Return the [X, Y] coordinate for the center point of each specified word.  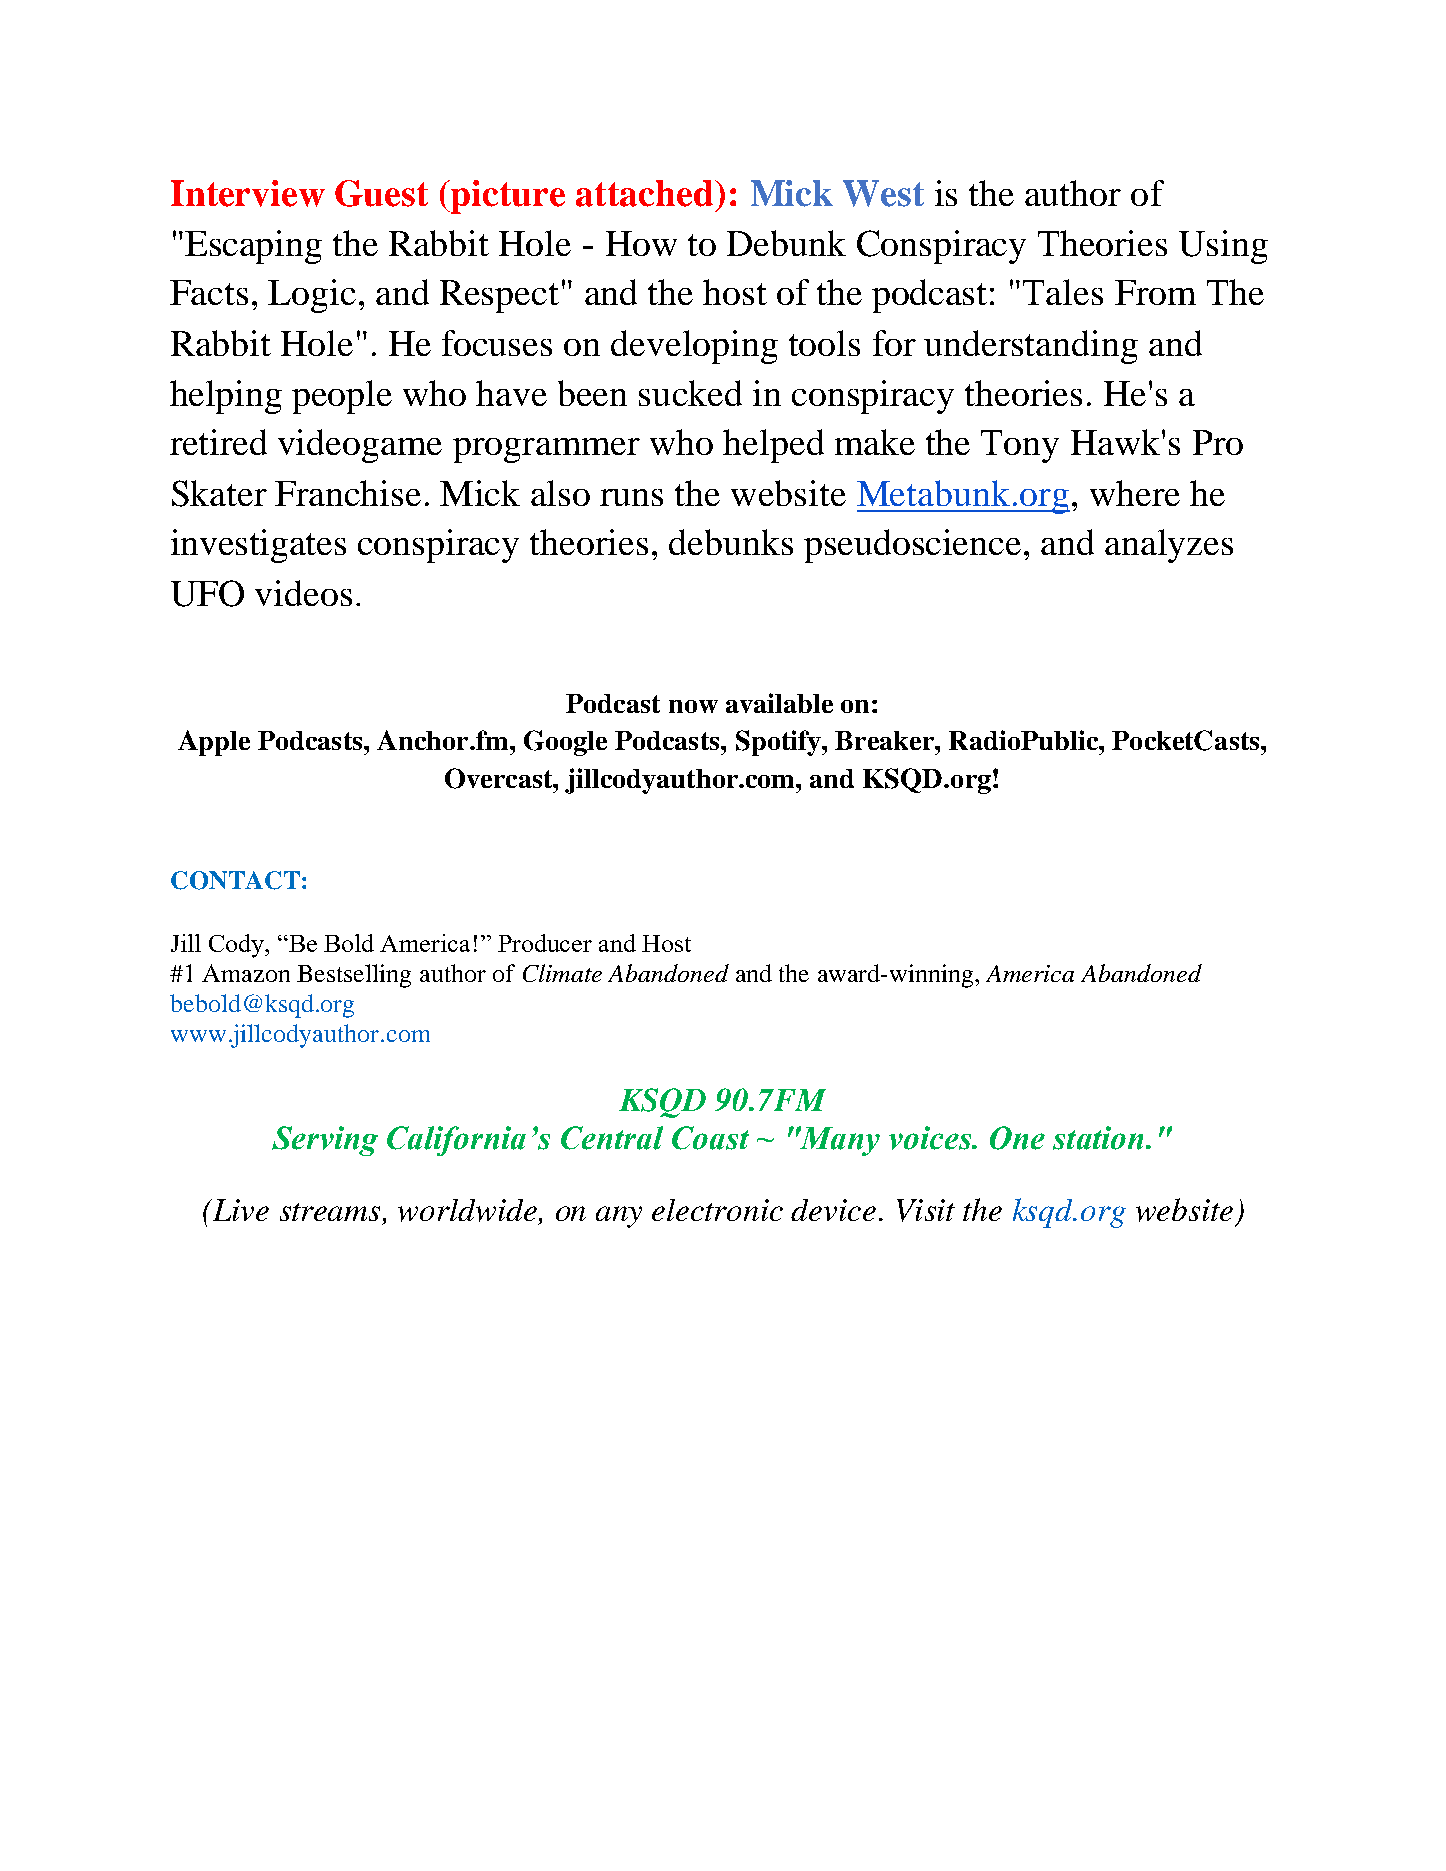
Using [1223, 247]
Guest [381, 193]
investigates [258, 546]
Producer [545, 943]
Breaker [885, 740]
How [641, 243]
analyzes [1169, 546]
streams [330, 1212]
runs [631, 497]
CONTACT [235, 880]
